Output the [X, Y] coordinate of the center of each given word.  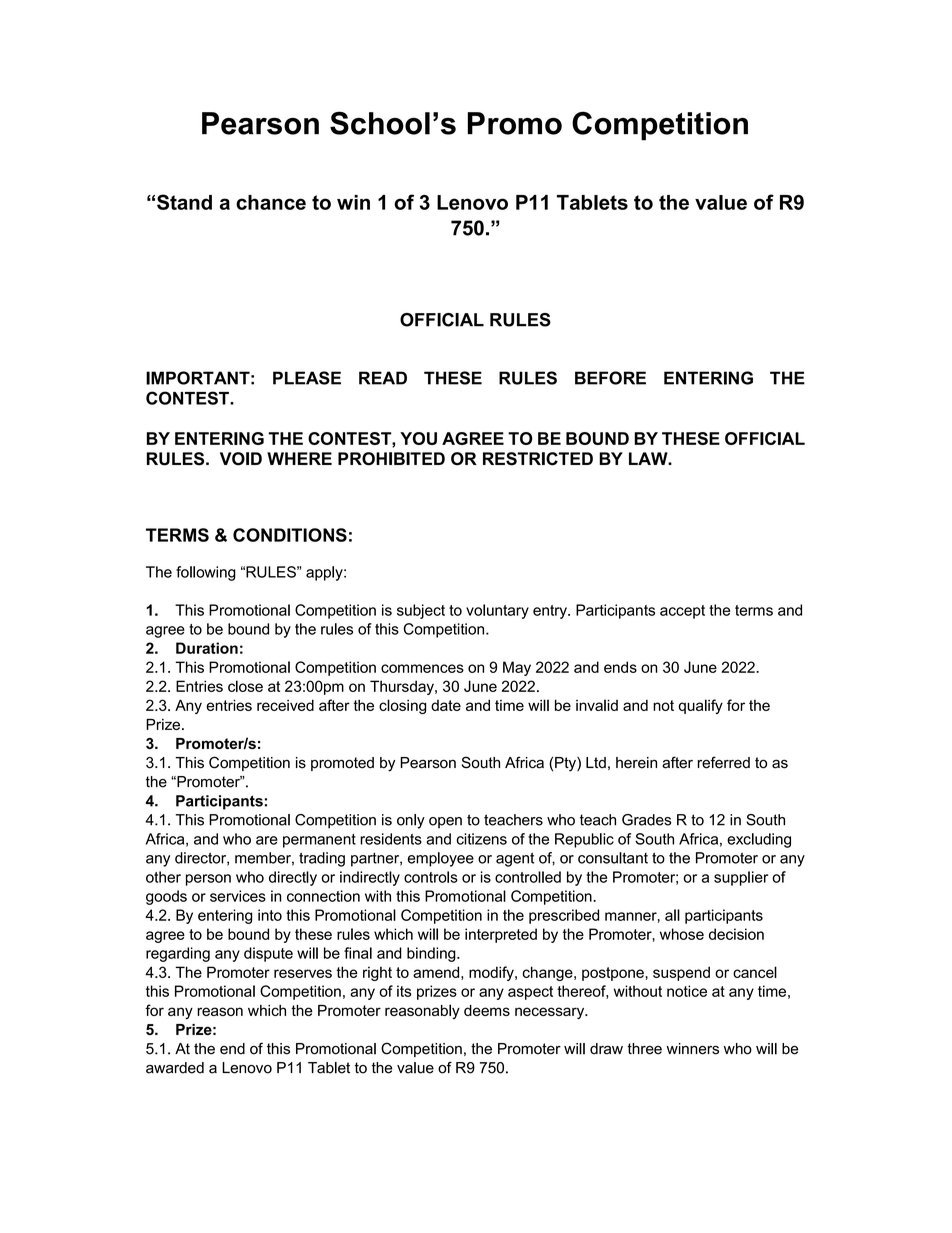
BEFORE [610, 378]
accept [682, 612]
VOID [241, 459]
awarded [175, 1068]
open [445, 822]
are [267, 840]
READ [383, 378]
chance [271, 202]
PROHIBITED [391, 459]
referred [723, 762]
